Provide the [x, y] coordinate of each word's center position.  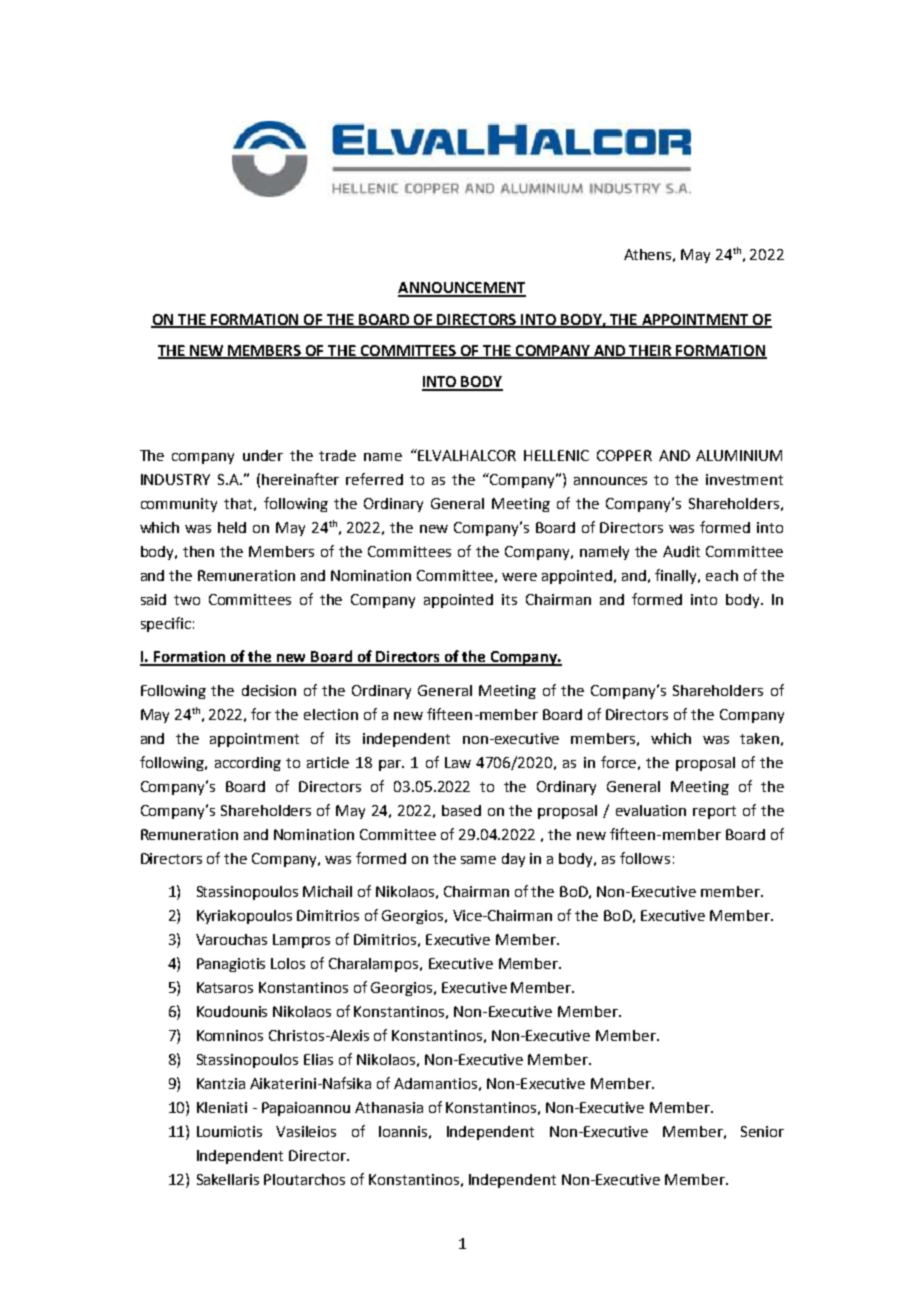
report [714, 812]
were [519, 577]
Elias [318, 1059]
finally [677, 576]
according [248, 764]
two [187, 600]
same [478, 860]
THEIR [651, 351]
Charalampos [375, 965]
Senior [762, 1131]
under [263, 455]
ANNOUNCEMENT [462, 289]
